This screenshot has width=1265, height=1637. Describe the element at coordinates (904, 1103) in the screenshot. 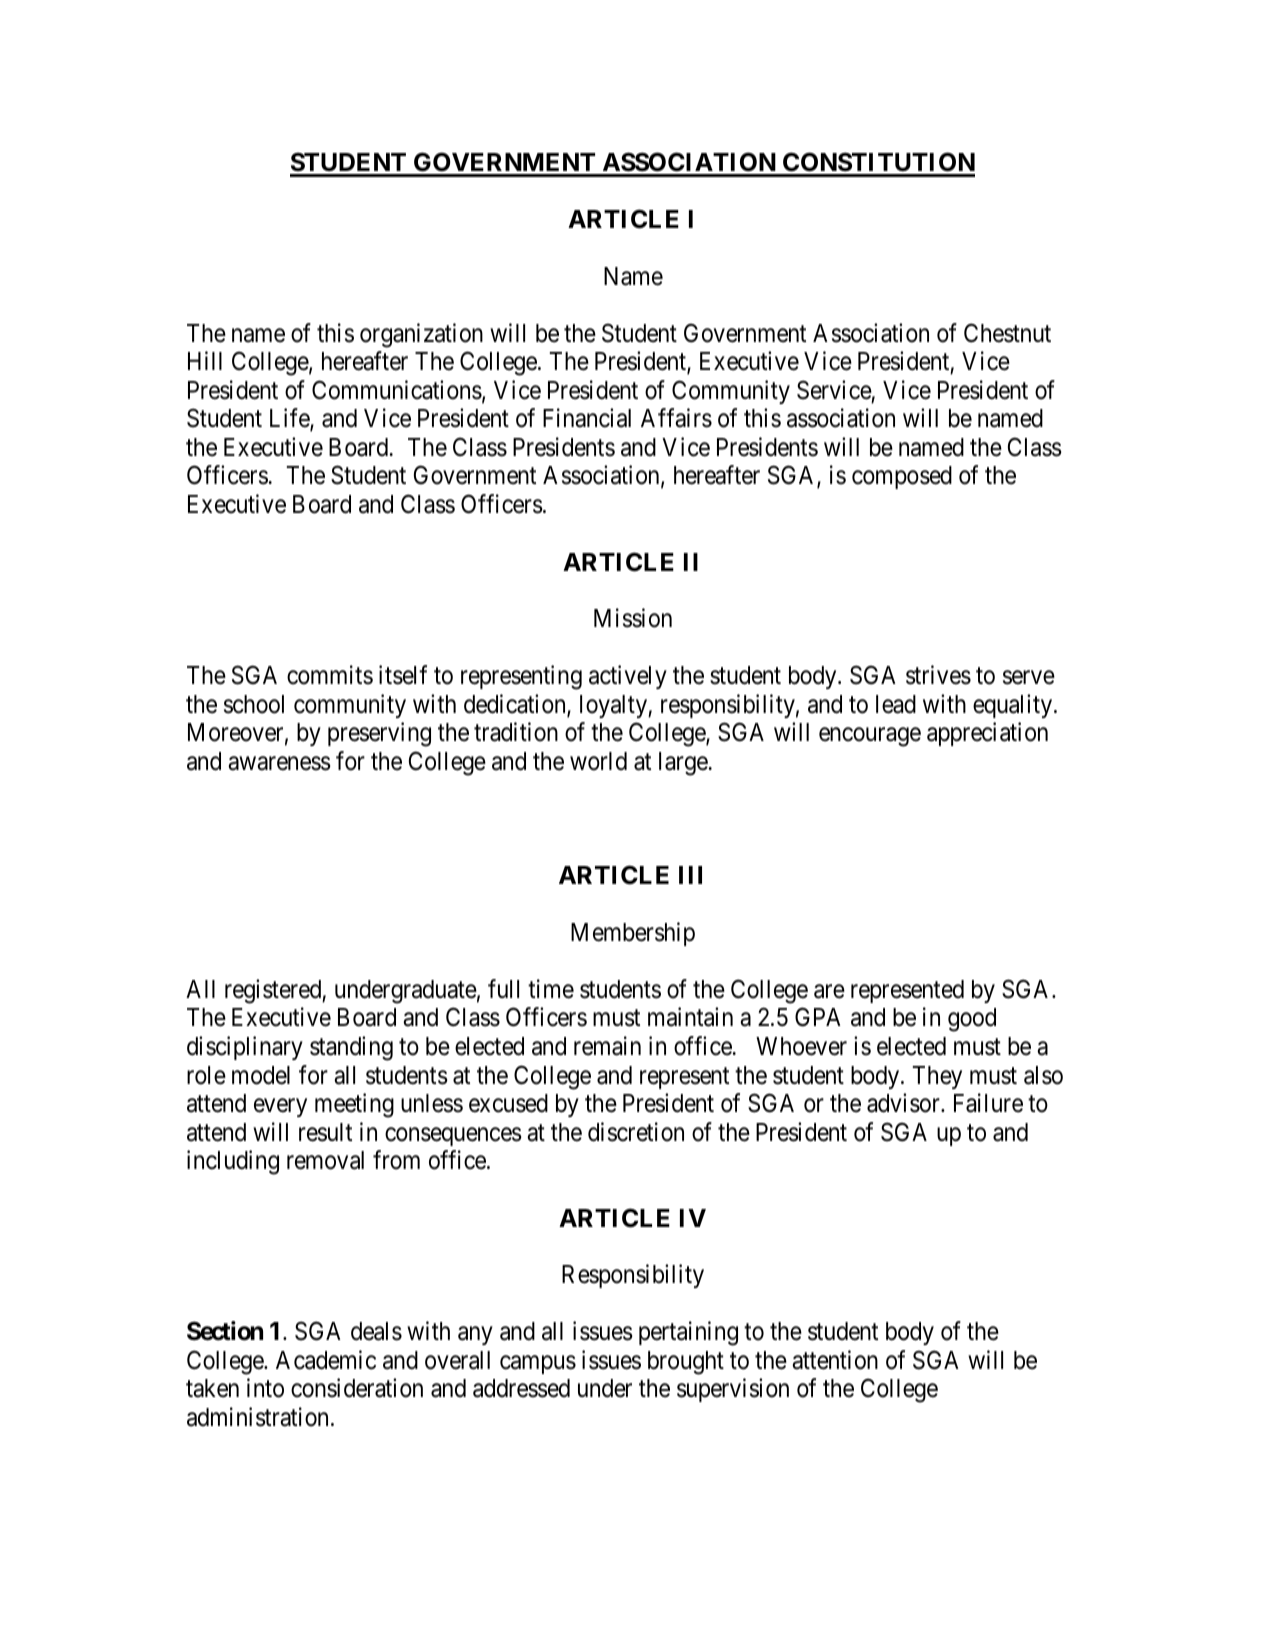

I see `advisor` at that location.
